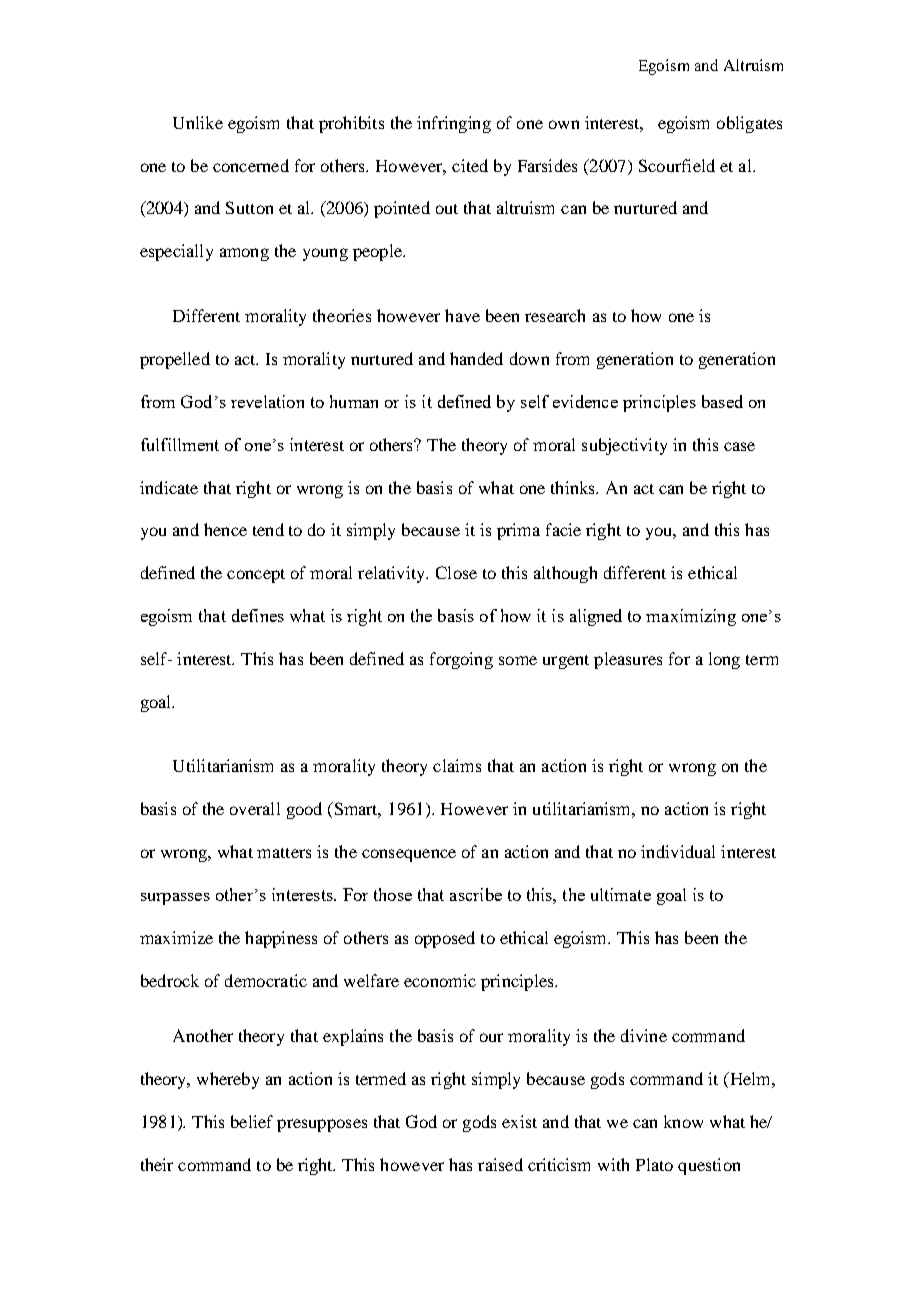 This page has height=1308, width=924. What do you see at coordinates (500, 1164) in the page?
I see `raised` at bounding box center [500, 1164].
